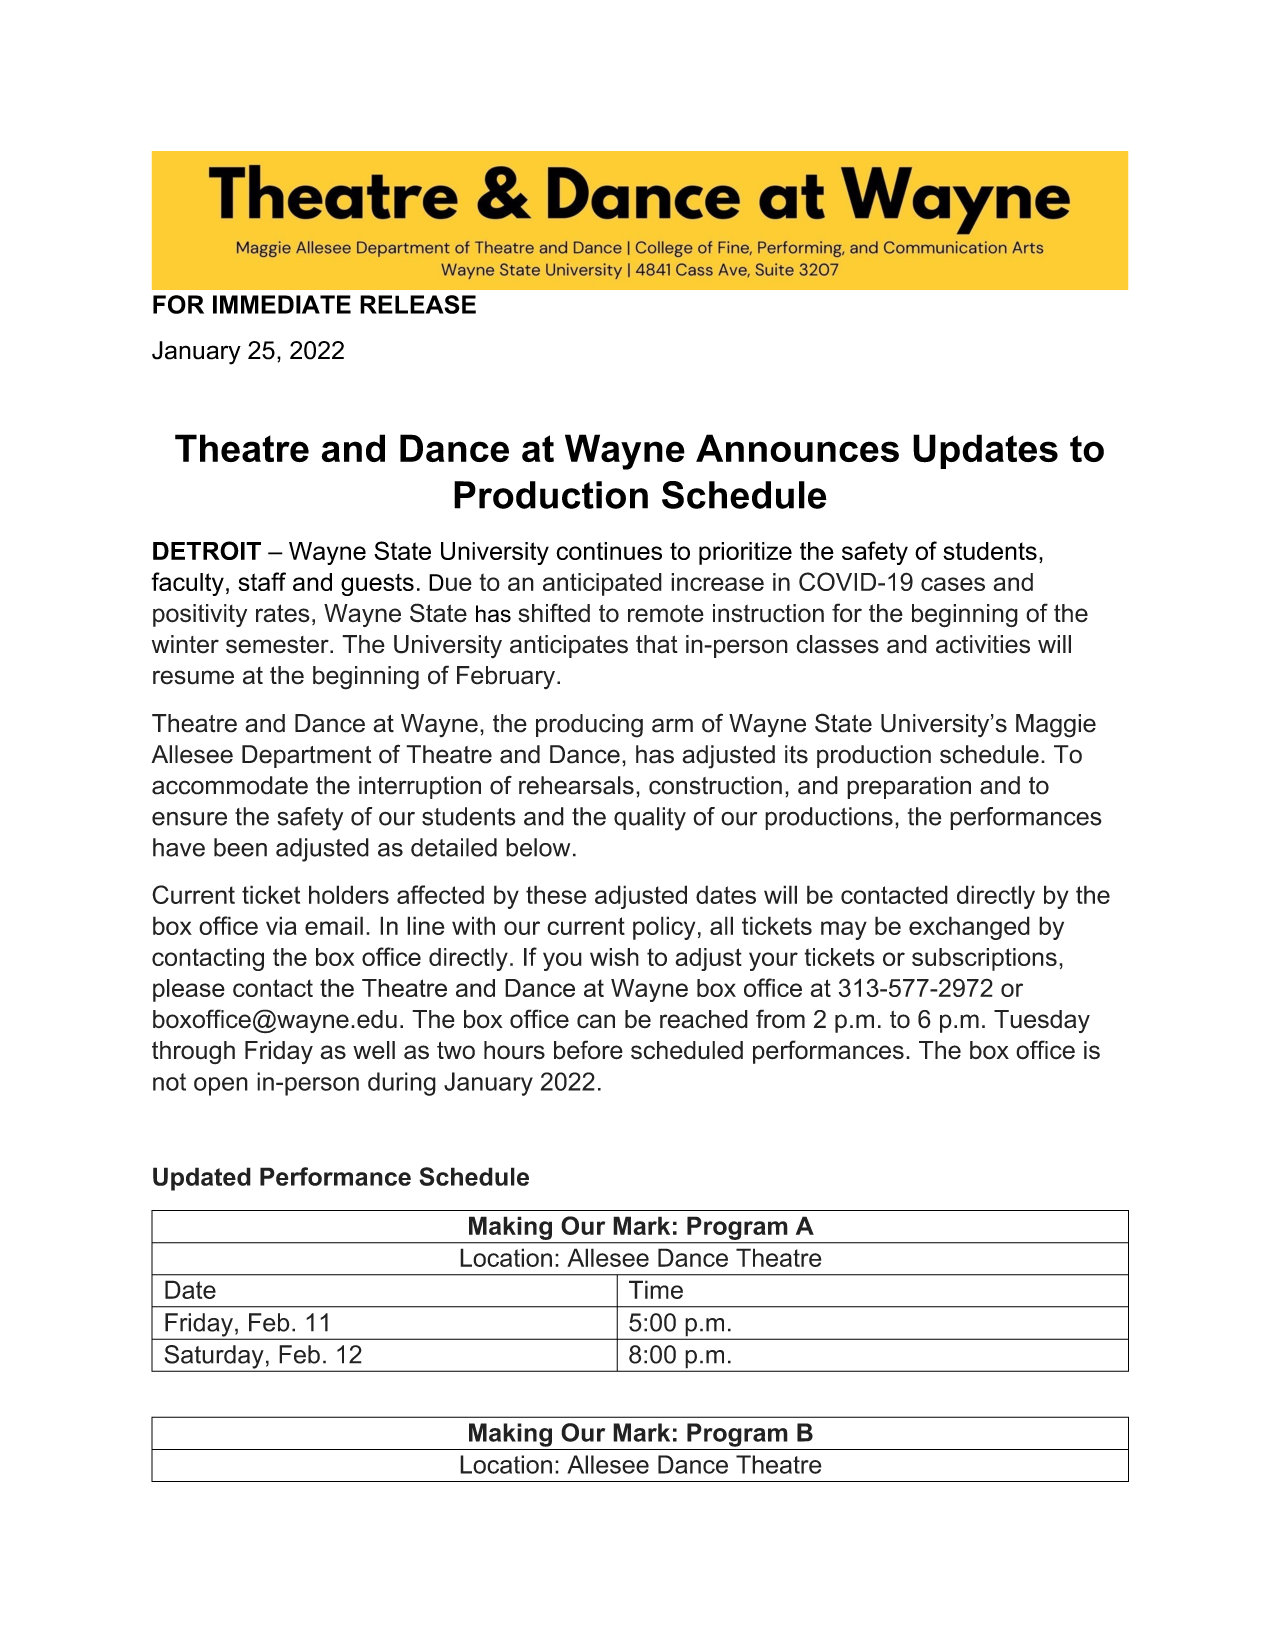 The height and width of the screenshot is (1652, 1277). What do you see at coordinates (969, 928) in the screenshot?
I see `exchanged` at bounding box center [969, 928].
